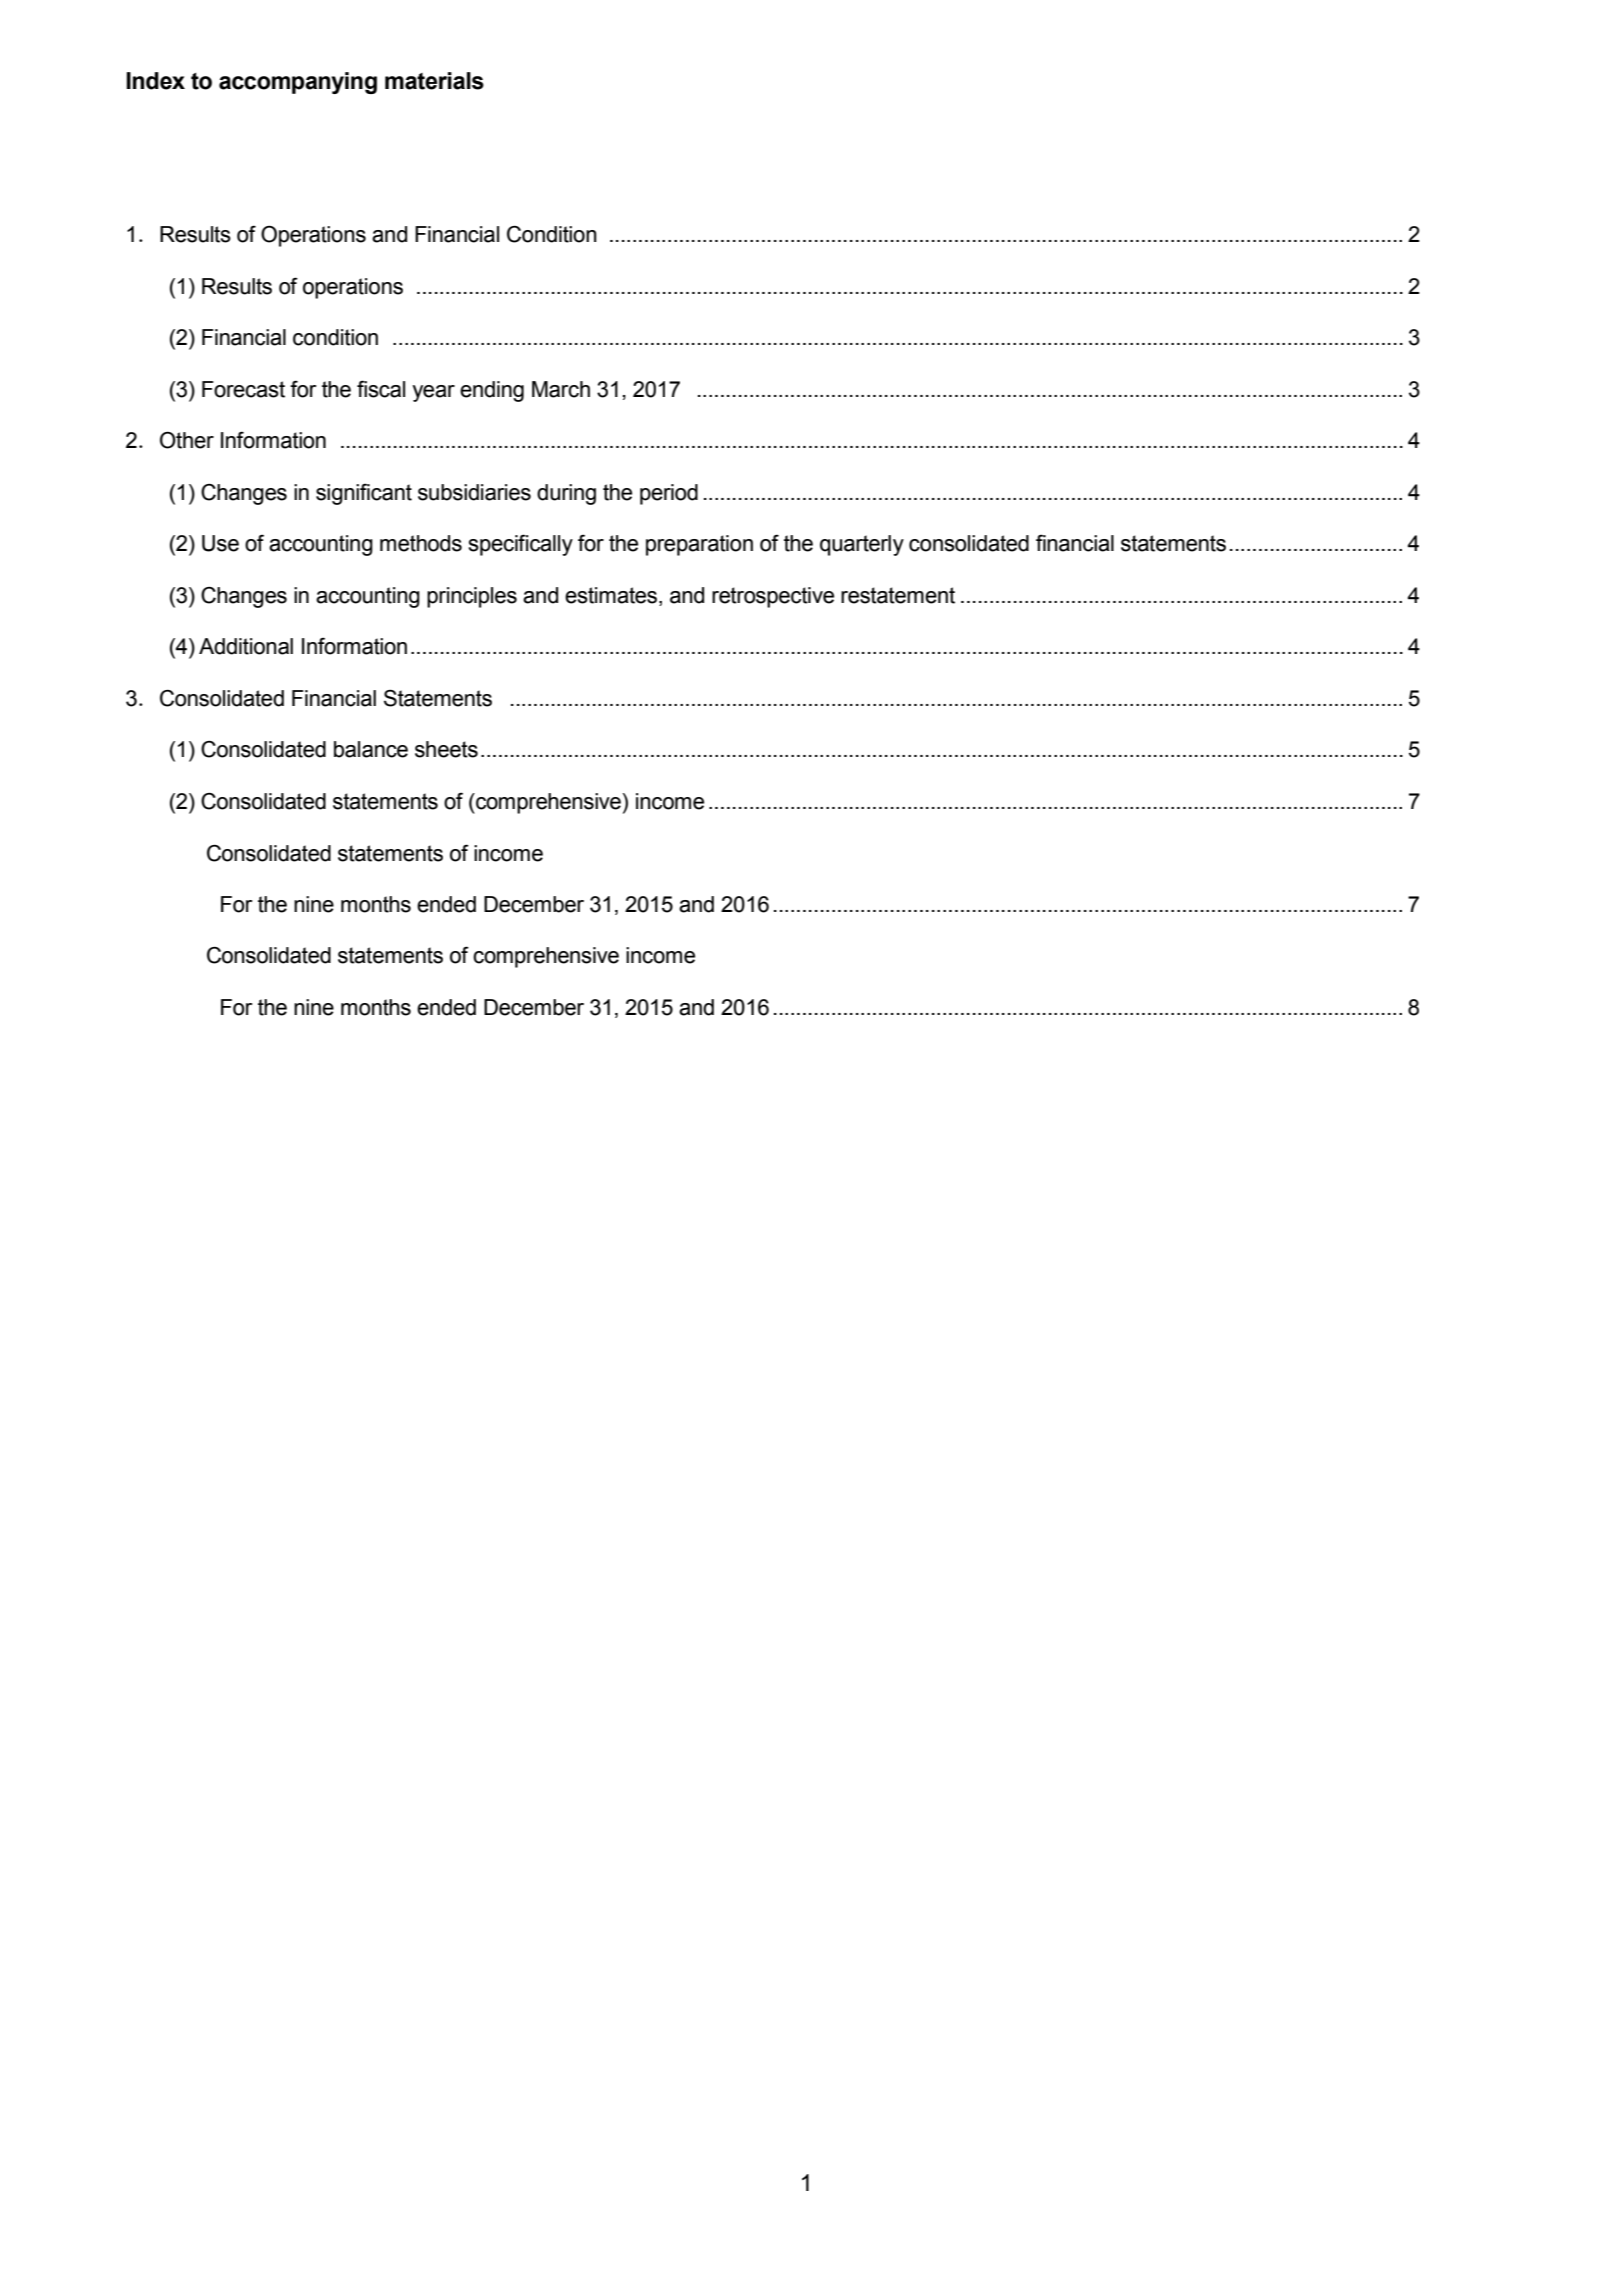  I want to click on accompanying, so click(298, 83).
